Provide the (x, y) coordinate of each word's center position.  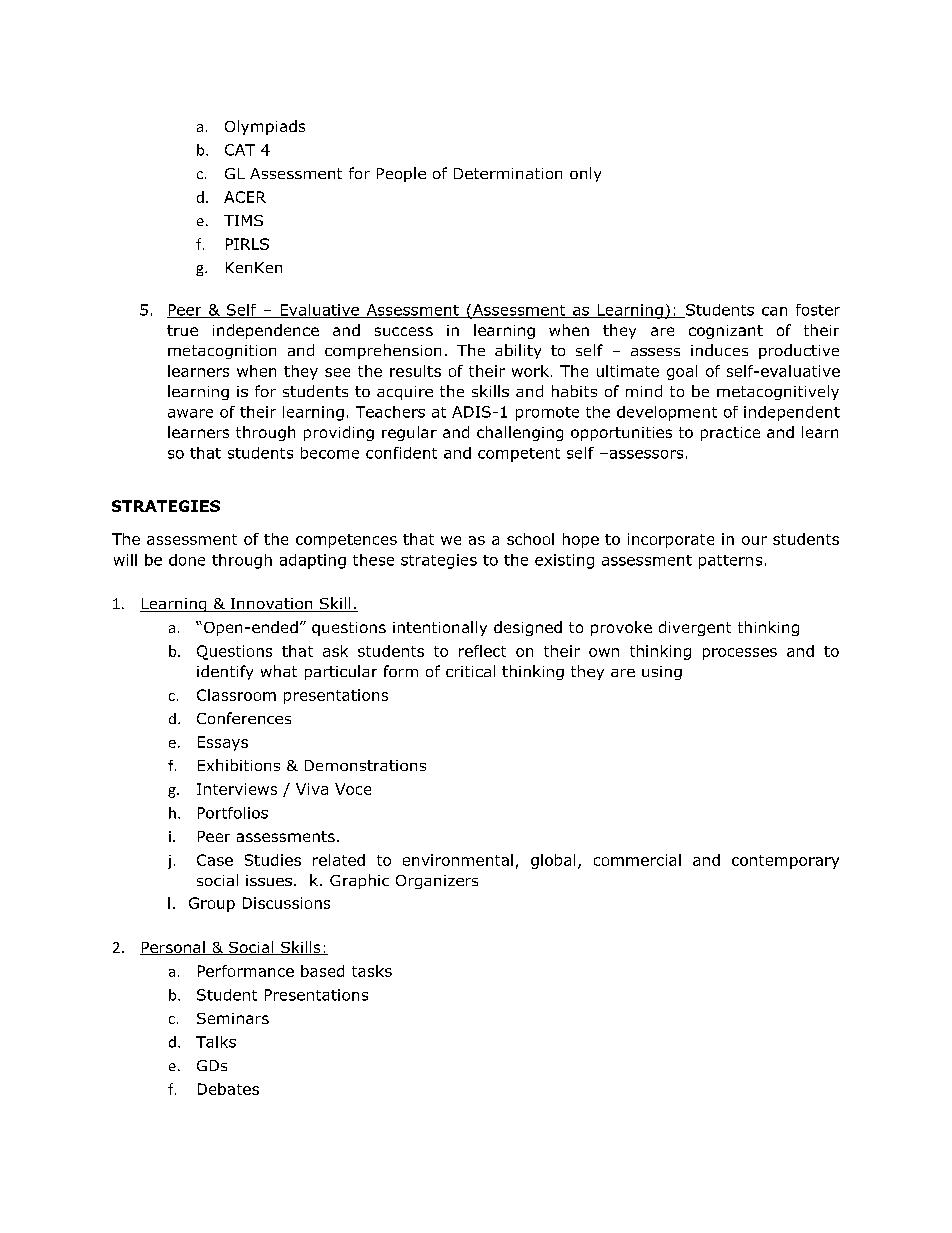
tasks (372, 971)
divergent (695, 628)
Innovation (271, 605)
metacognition (222, 352)
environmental (458, 860)
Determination (508, 173)
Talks (216, 1042)
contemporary (785, 862)
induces (719, 350)
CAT (240, 150)
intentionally (440, 628)
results (415, 371)
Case (215, 860)
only (585, 174)
